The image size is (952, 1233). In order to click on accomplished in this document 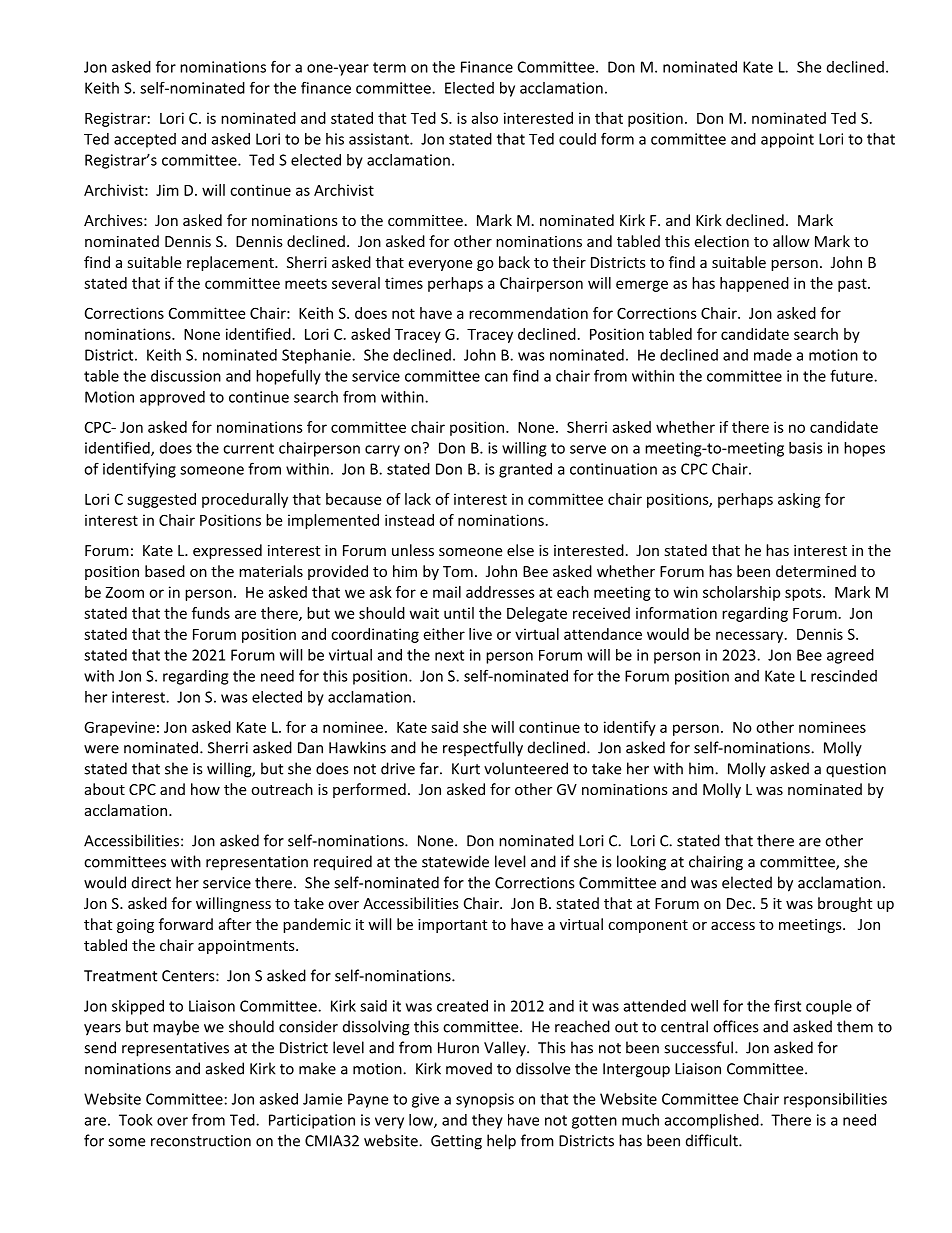, I will do `click(713, 1121)`.
